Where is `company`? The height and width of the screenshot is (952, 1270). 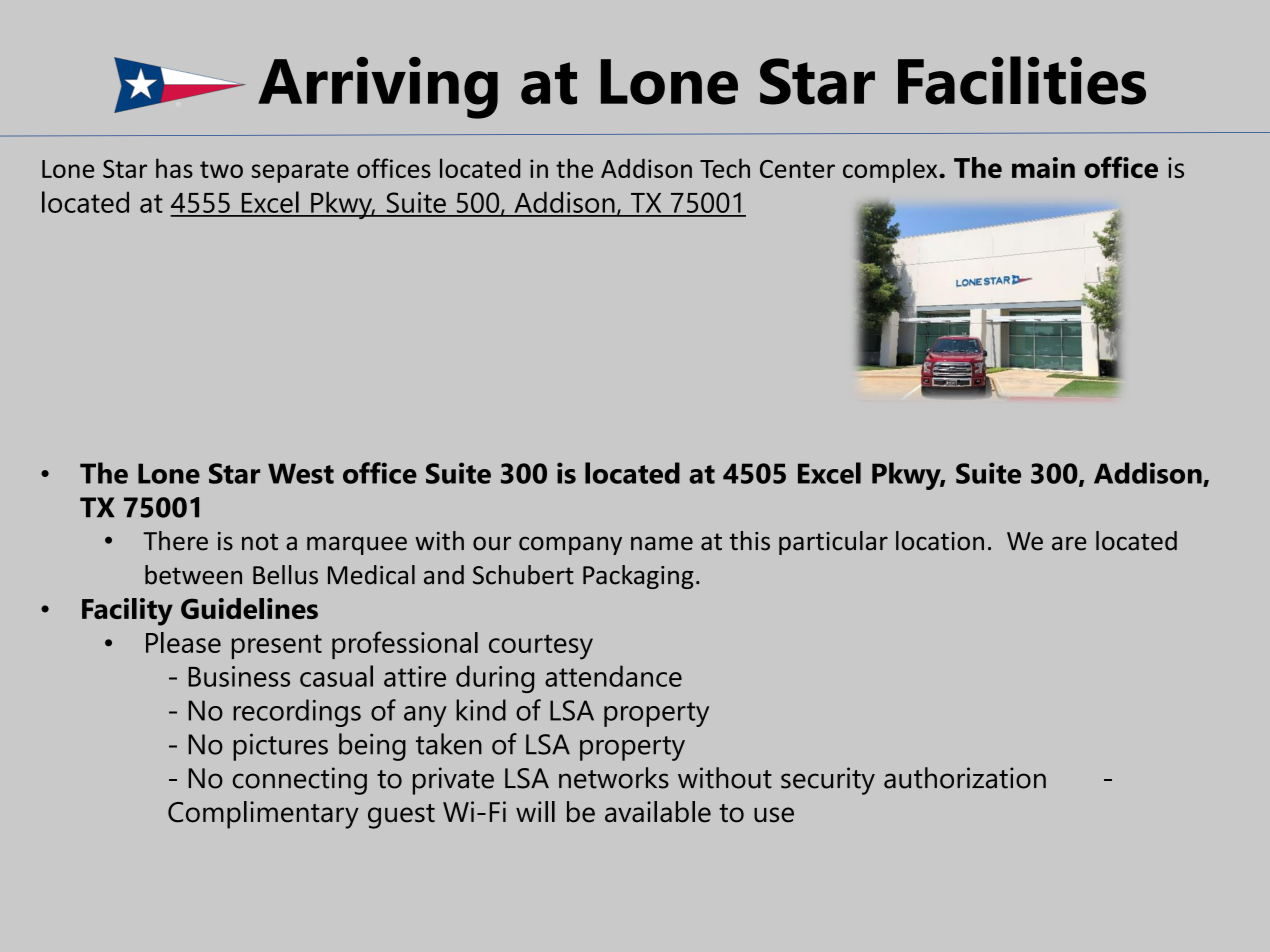
company is located at coordinates (570, 545).
